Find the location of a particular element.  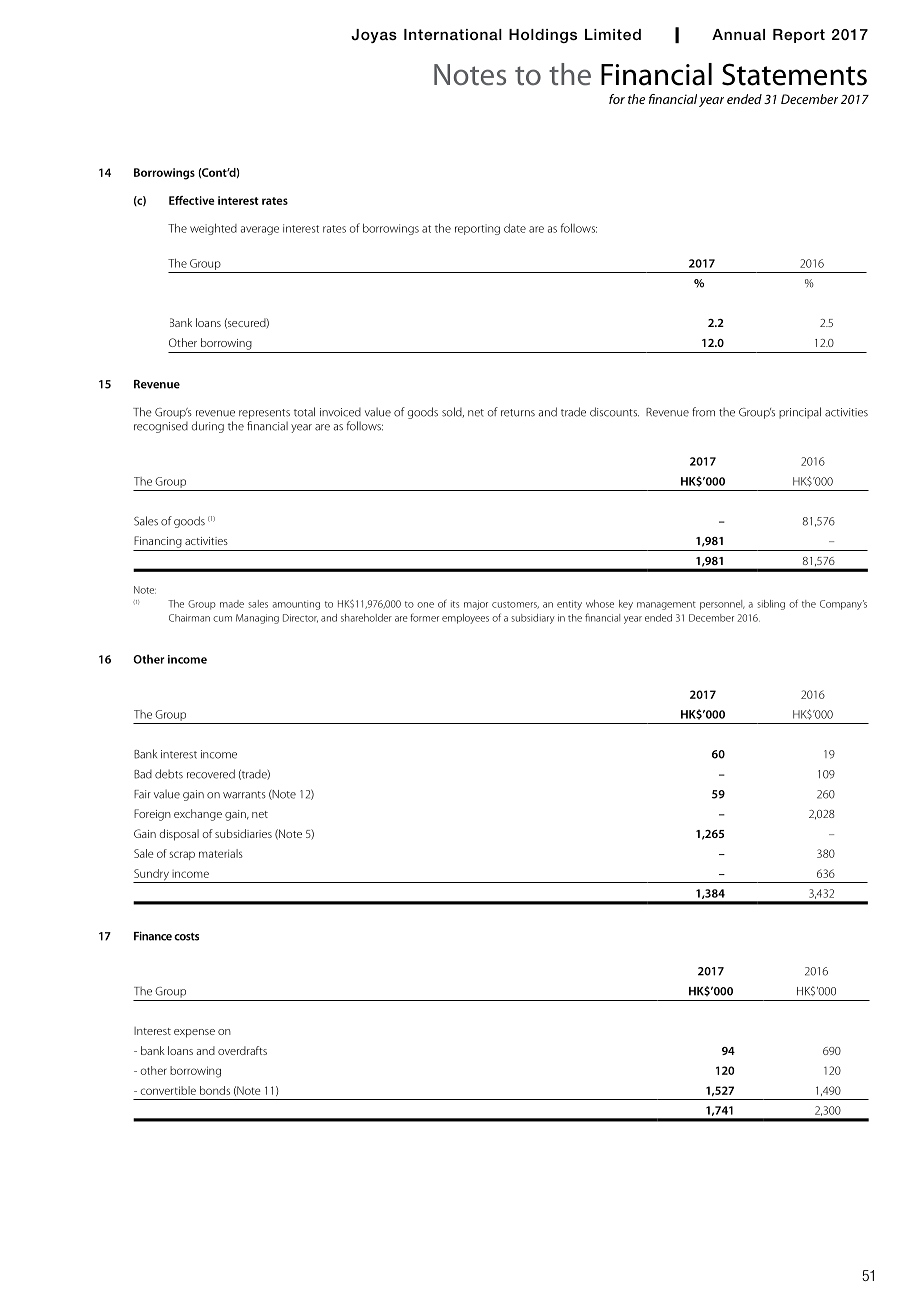

during is located at coordinates (207, 427).
